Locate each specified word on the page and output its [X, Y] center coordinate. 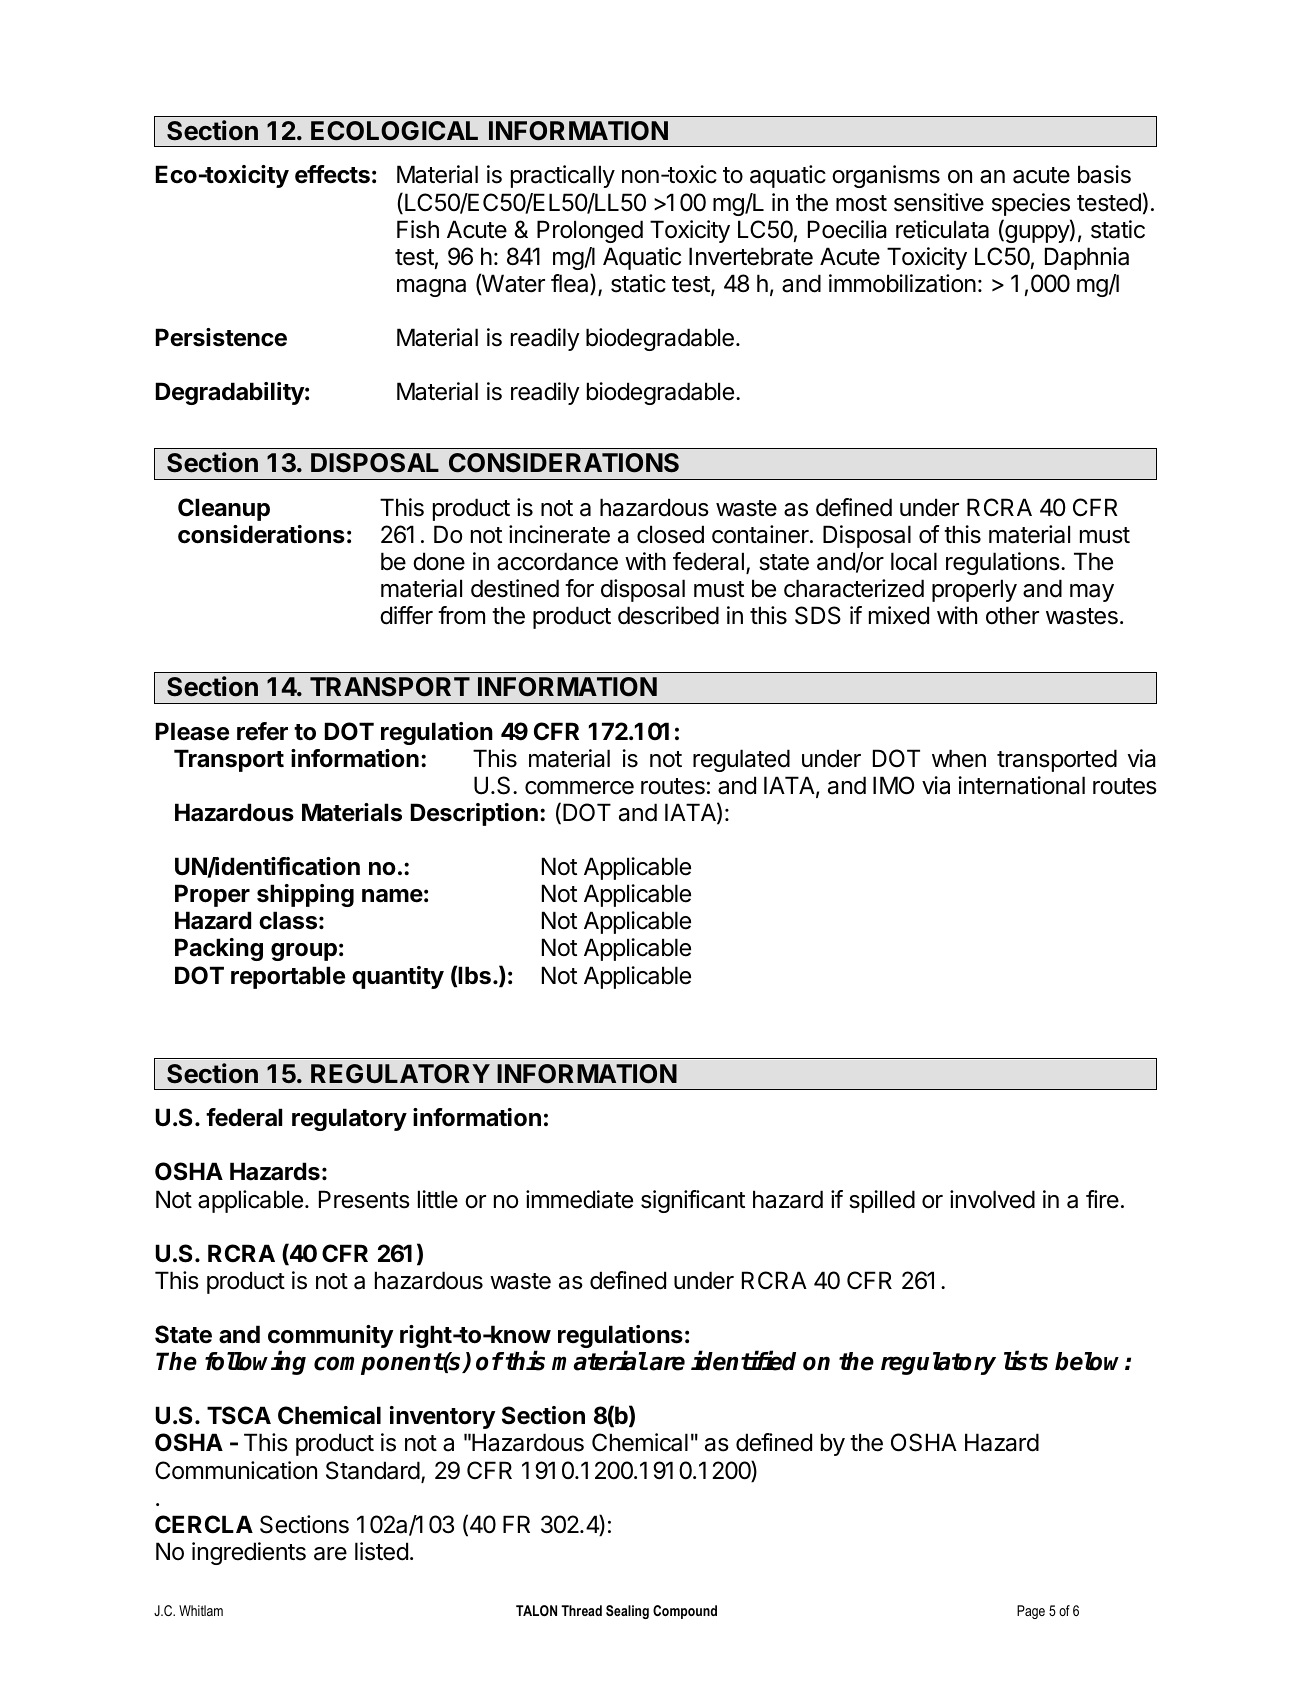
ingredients [249, 1553]
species [1031, 204]
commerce [579, 788]
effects [332, 174]
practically [563, 176]
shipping [305, 895]
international [1021, 785]
